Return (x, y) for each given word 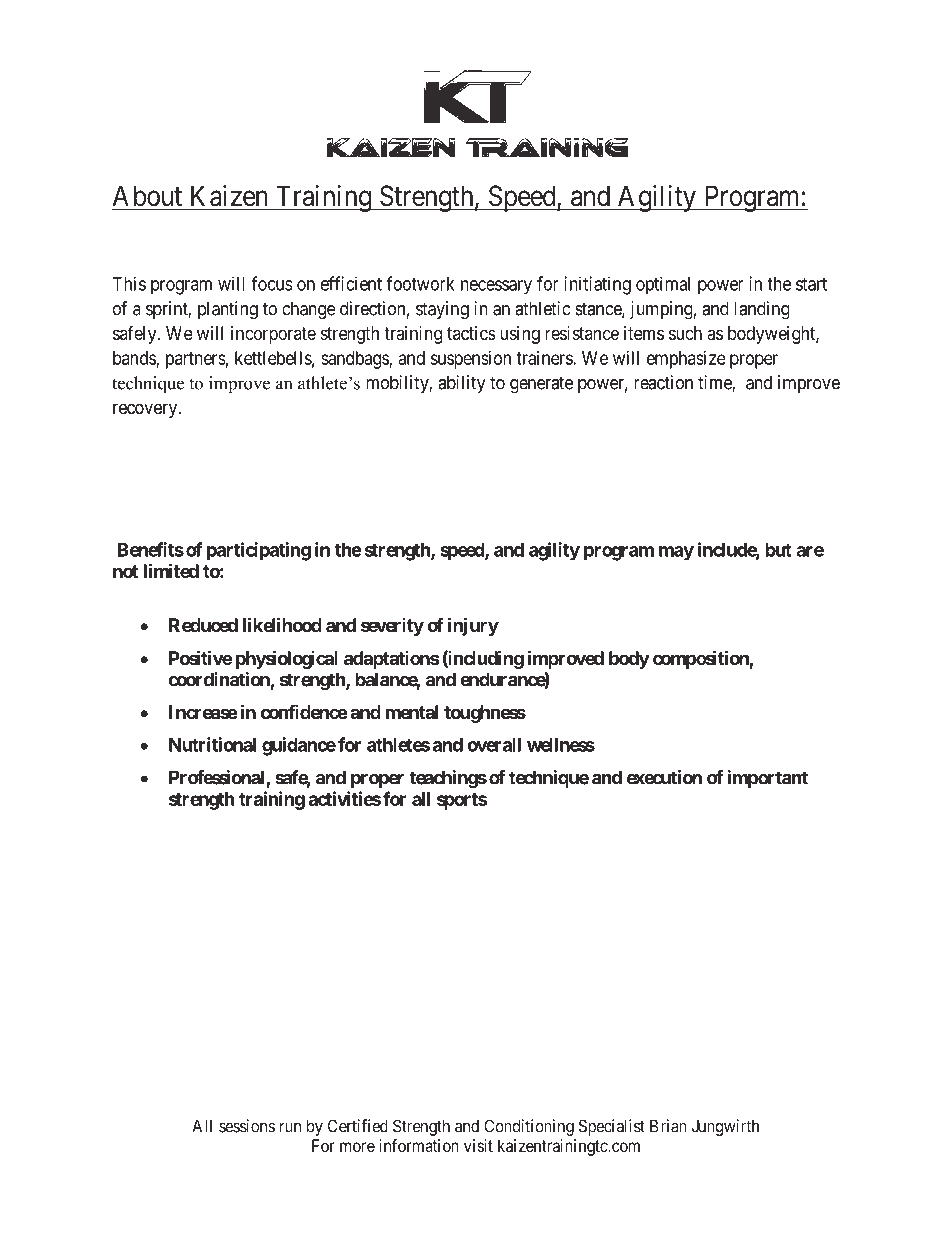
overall (494, 745)
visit (478, 1145)
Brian (668, 1126)
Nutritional (212, 744)
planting (228, 310)
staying (442, 310)
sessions (247, 1126)
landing (762, 310)
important (768, 779)
